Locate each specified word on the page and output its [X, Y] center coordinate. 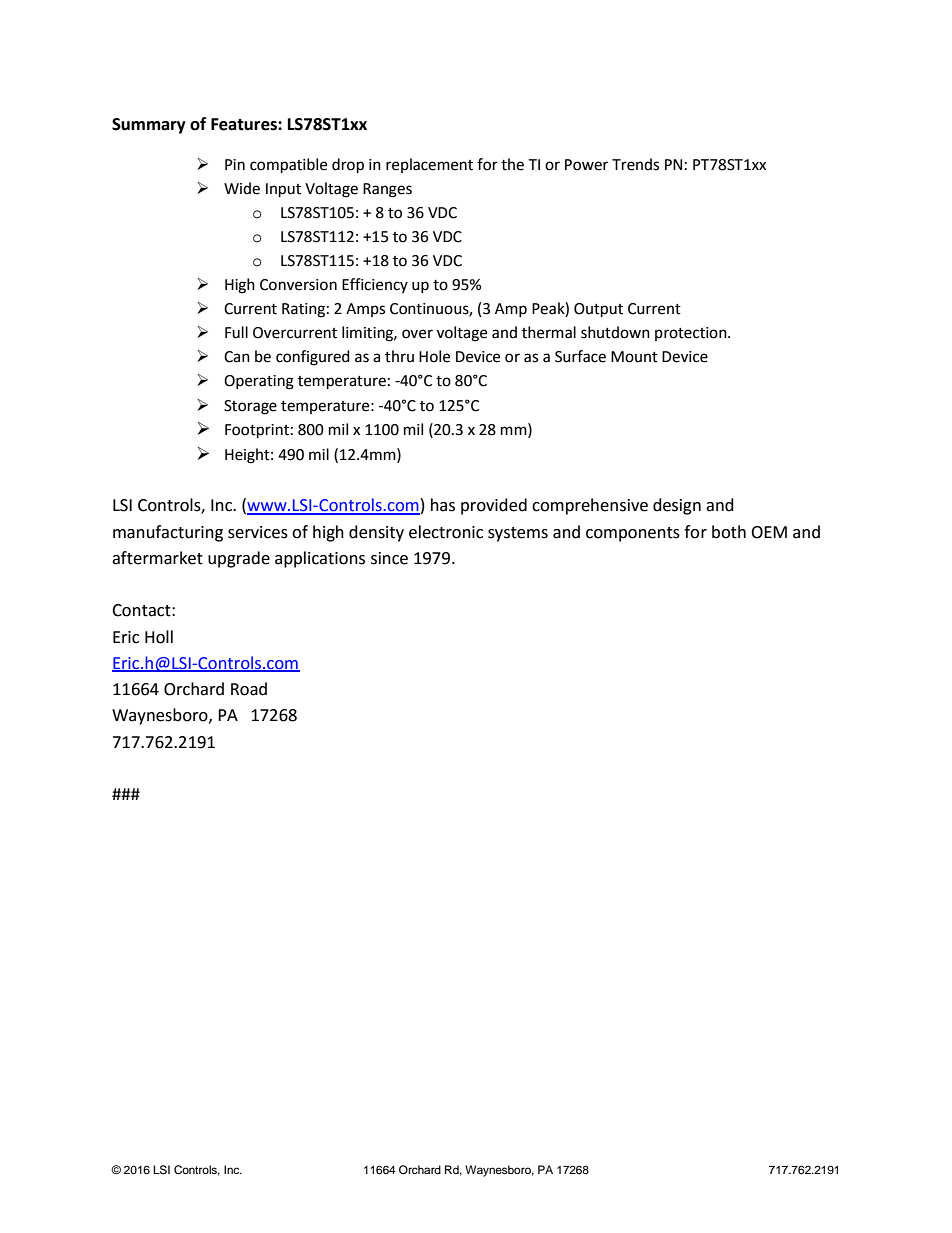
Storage [250, 407]
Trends [635, 164]
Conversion [298, 285]
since [389, 558]
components [633, 534]
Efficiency [375, 285]
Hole [434, 356]
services [258, 532]
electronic [446, 532]
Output [598, 310]
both [729, 532]
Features [245, 124]
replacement [429, 165]
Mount [634, 357]
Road [249, 689]
